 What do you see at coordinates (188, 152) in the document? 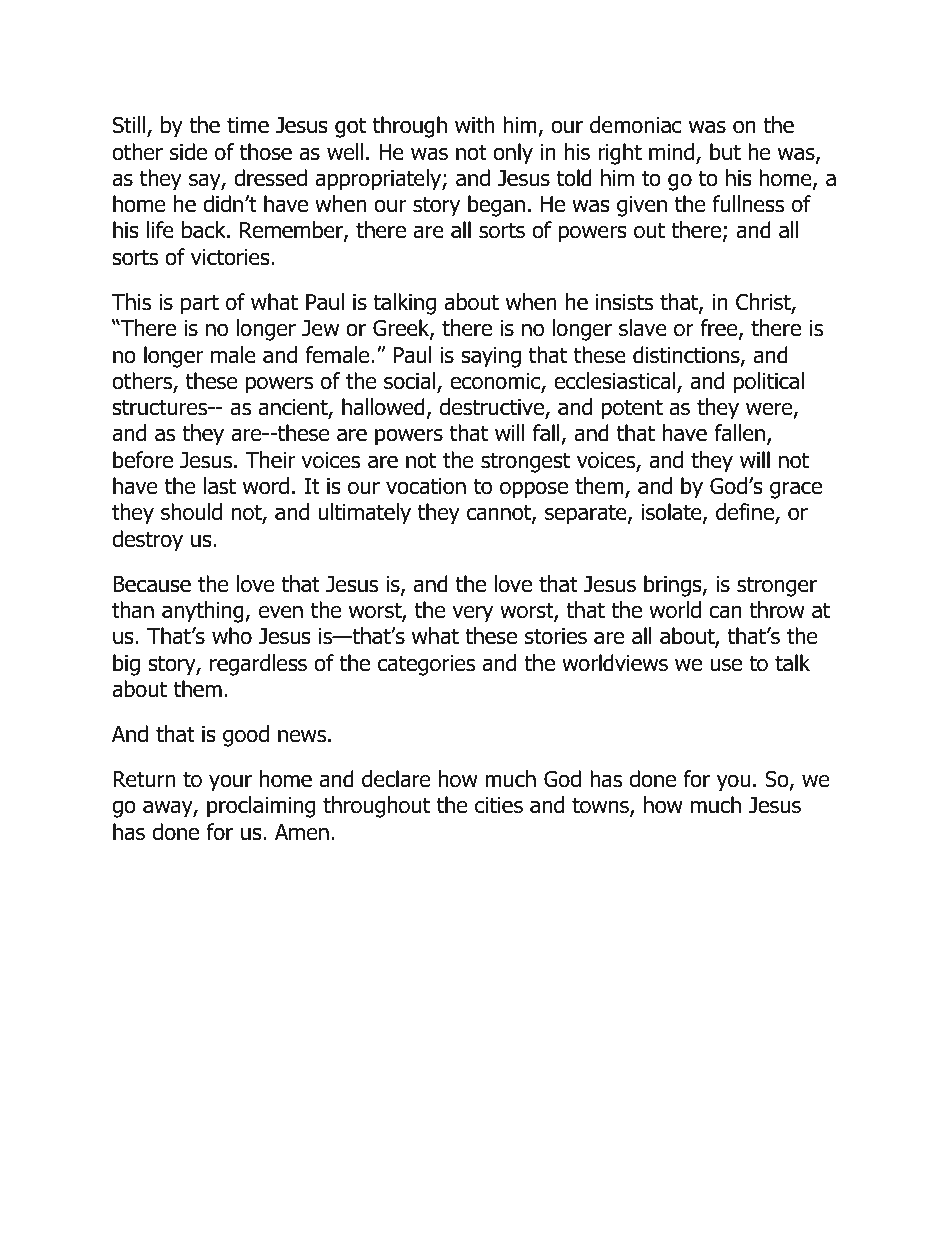
I see `side` at bounding box center [188, 152].
